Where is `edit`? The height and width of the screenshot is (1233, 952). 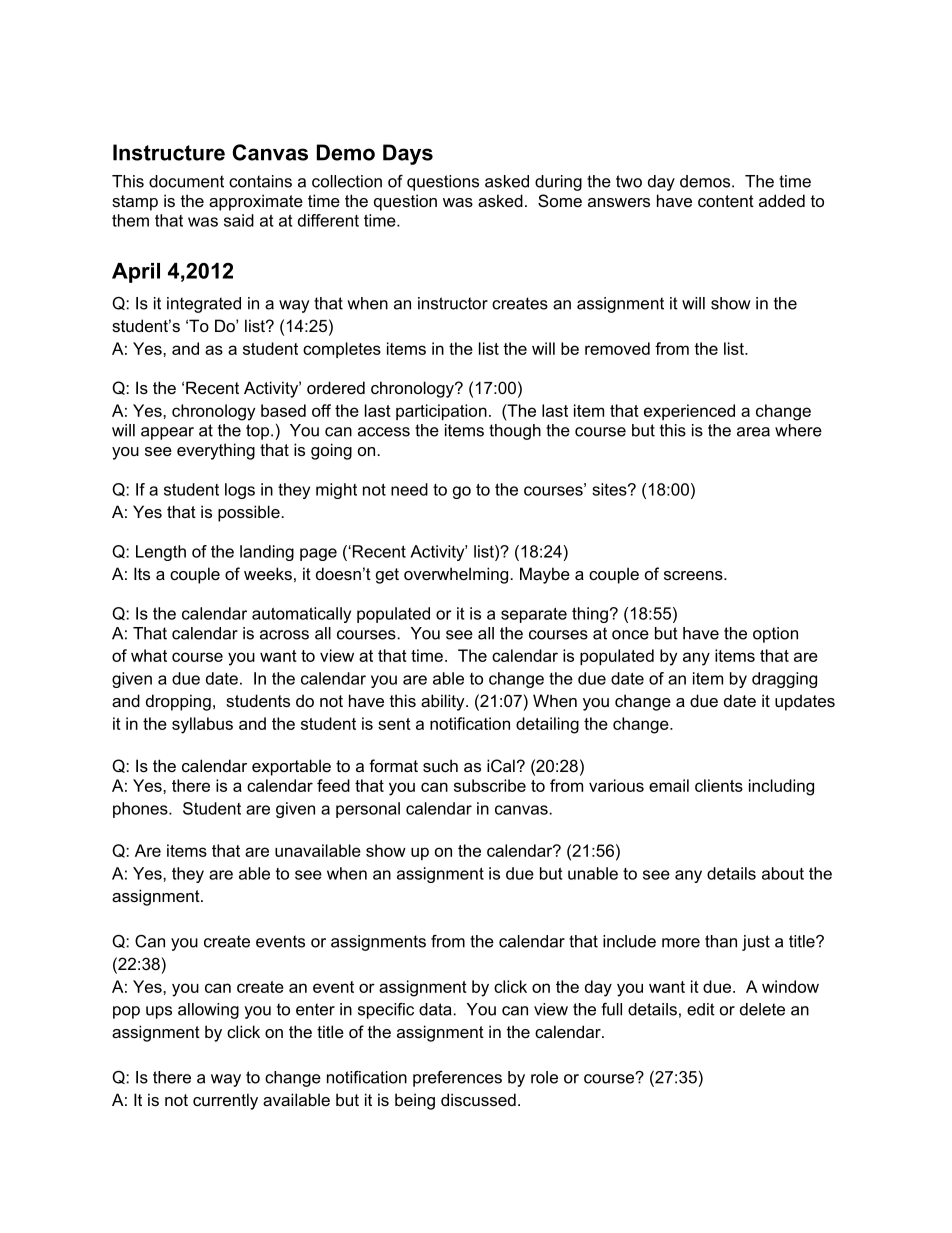
edit is located at coordinates (701, 1009).
